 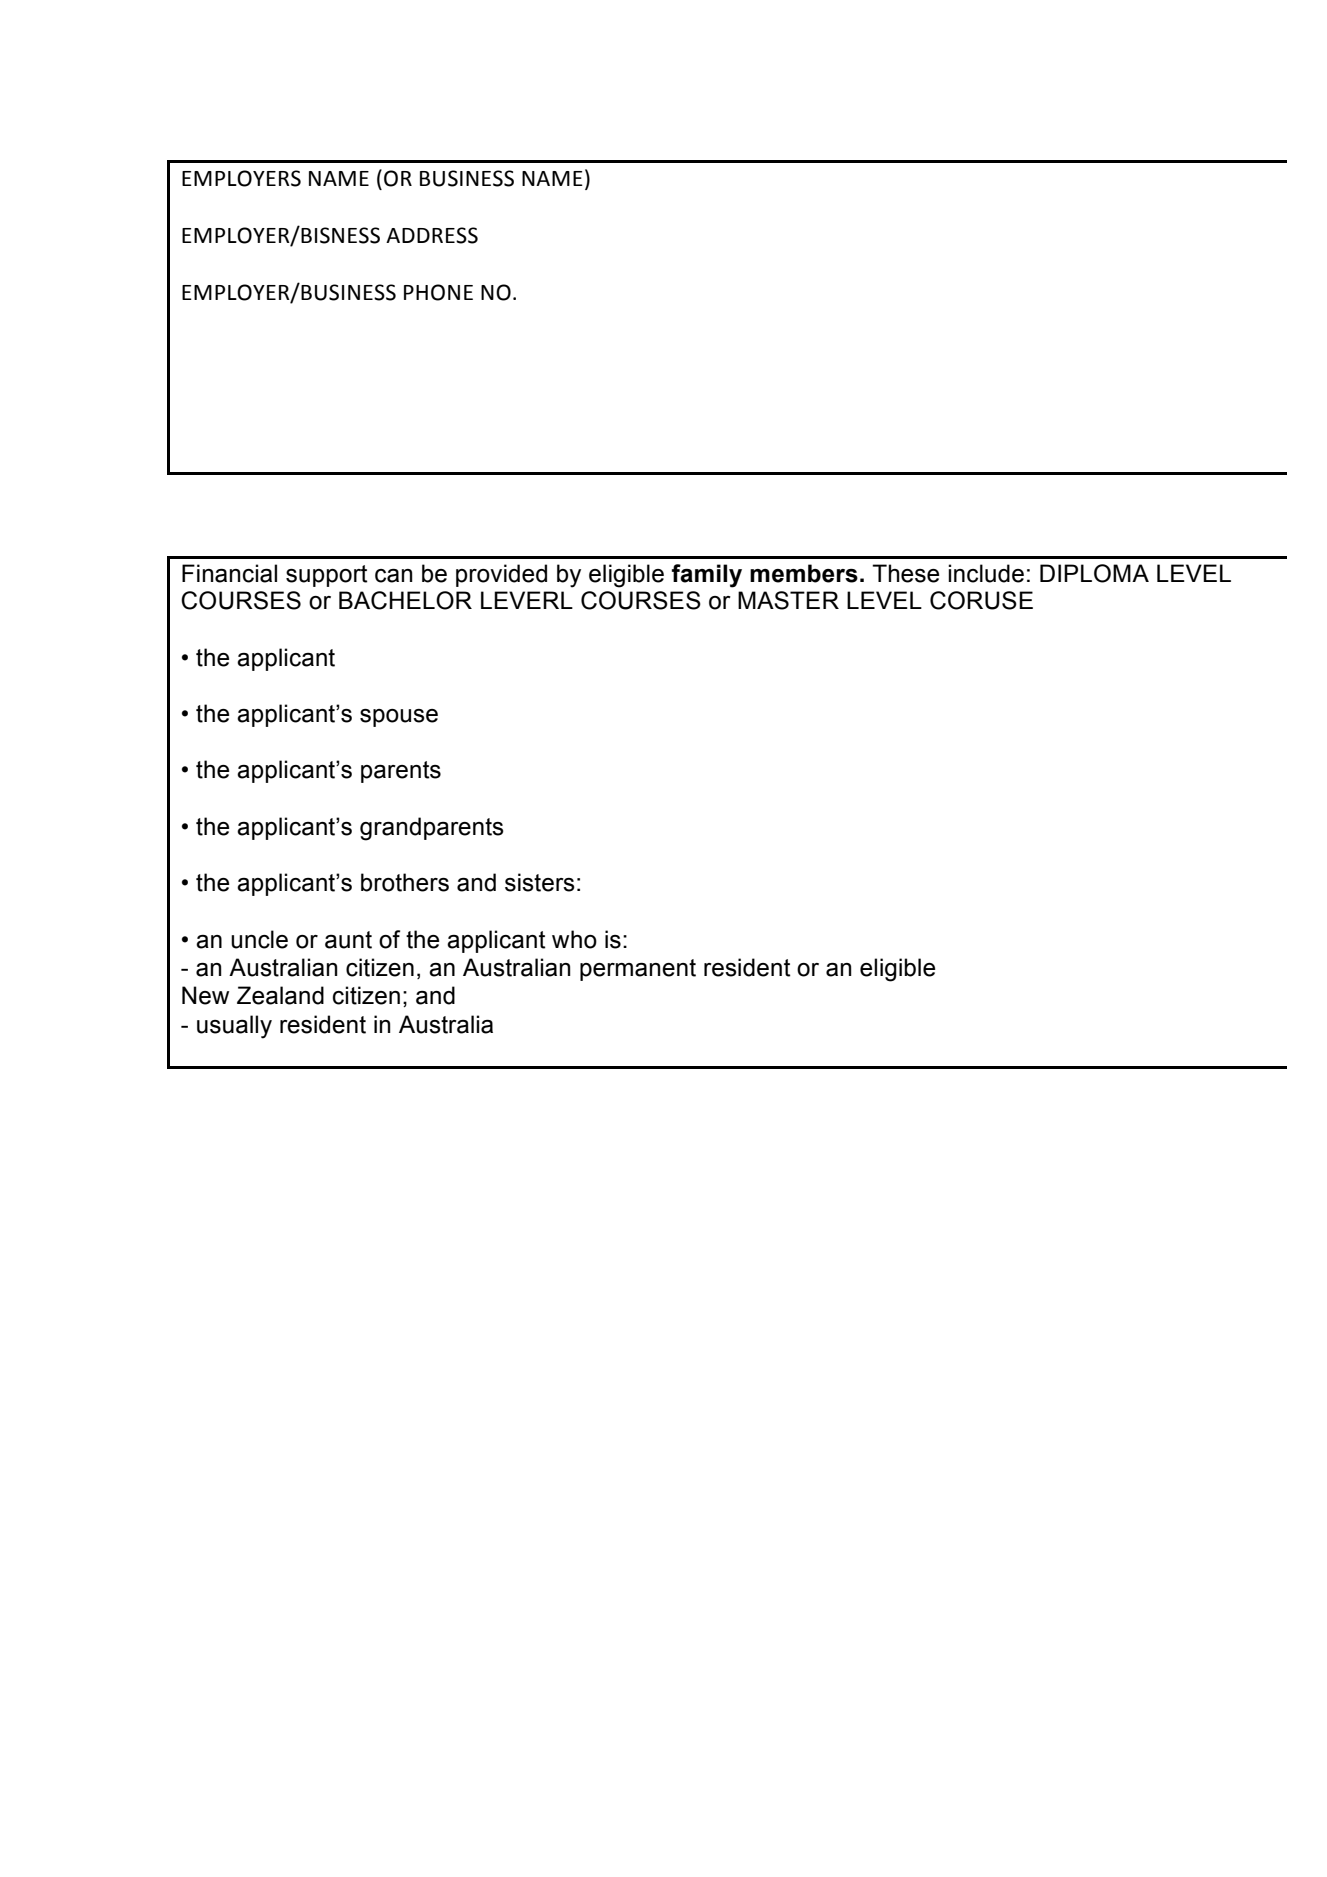 What do you see at coordinates (707, 576) in the document?
I see `family` at bounding box center [707, 576].
